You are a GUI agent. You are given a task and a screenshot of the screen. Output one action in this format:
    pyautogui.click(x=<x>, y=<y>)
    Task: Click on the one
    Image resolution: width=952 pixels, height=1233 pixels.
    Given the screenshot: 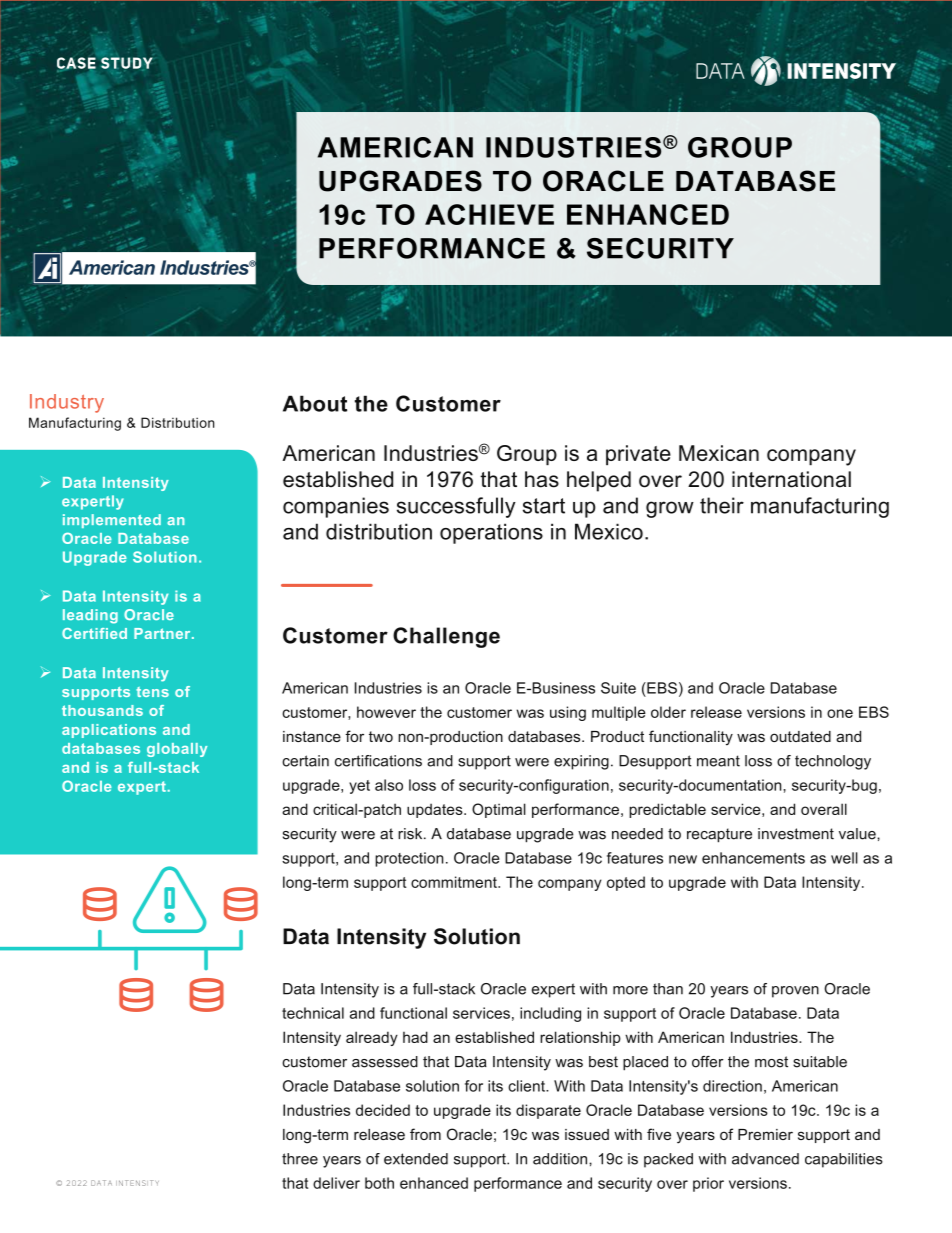 What is the action you would take?
    pyautogui.click(x=840, y=713)
